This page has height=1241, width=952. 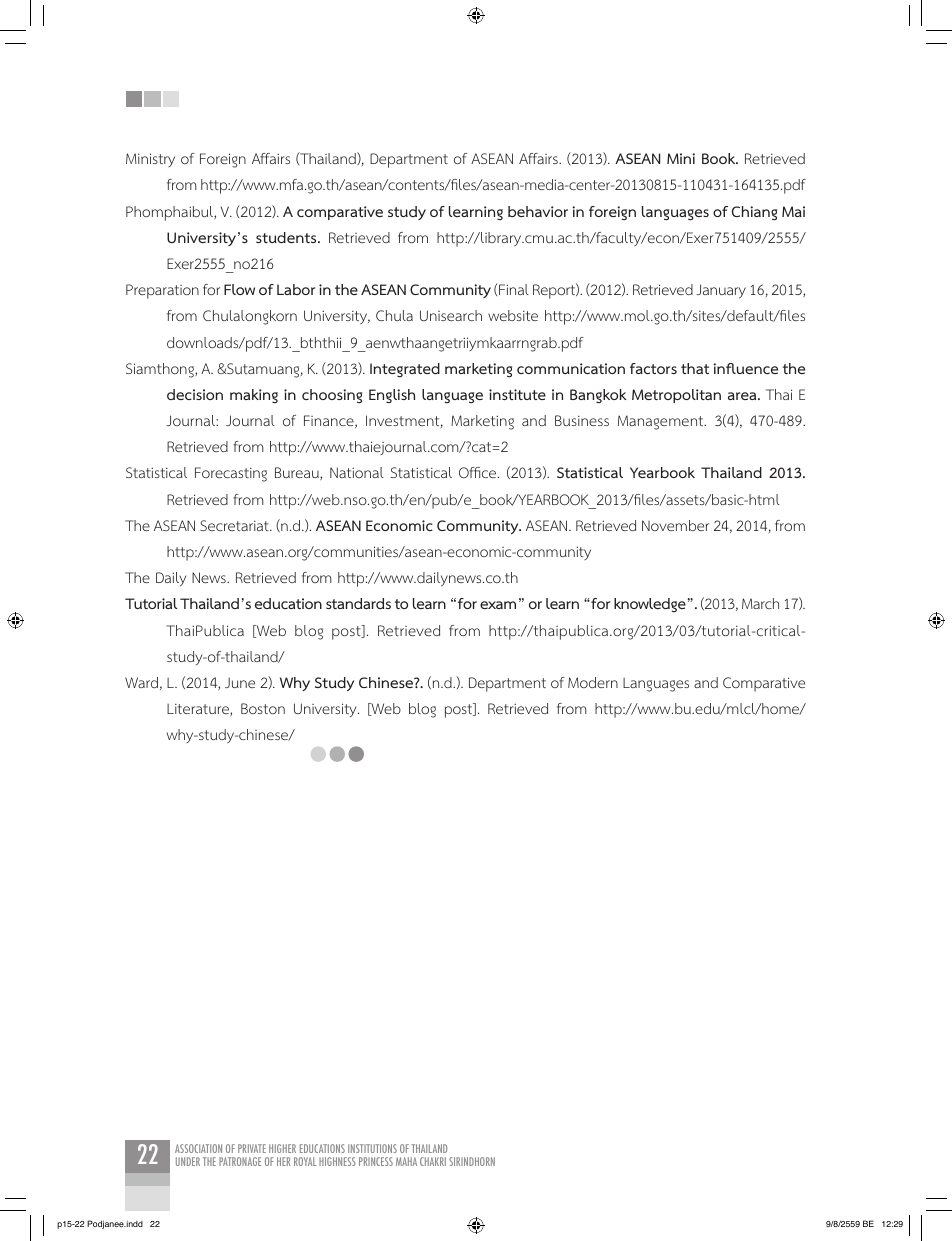 I want to click on knowledge, so click(x=650, y=605).
